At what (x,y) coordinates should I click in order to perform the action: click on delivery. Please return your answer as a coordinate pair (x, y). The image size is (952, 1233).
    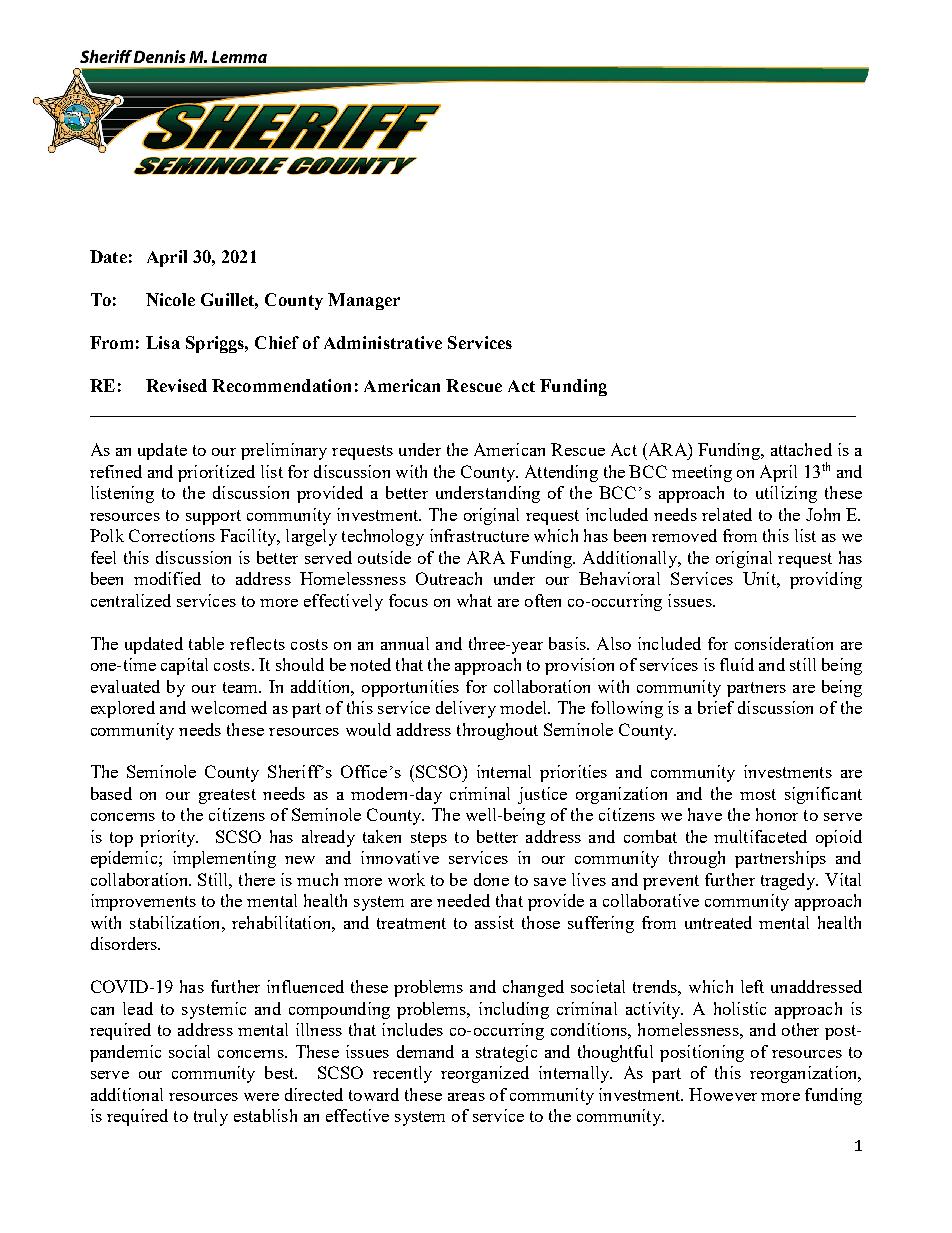
    Looking at the image, I should click on (466, 709).
